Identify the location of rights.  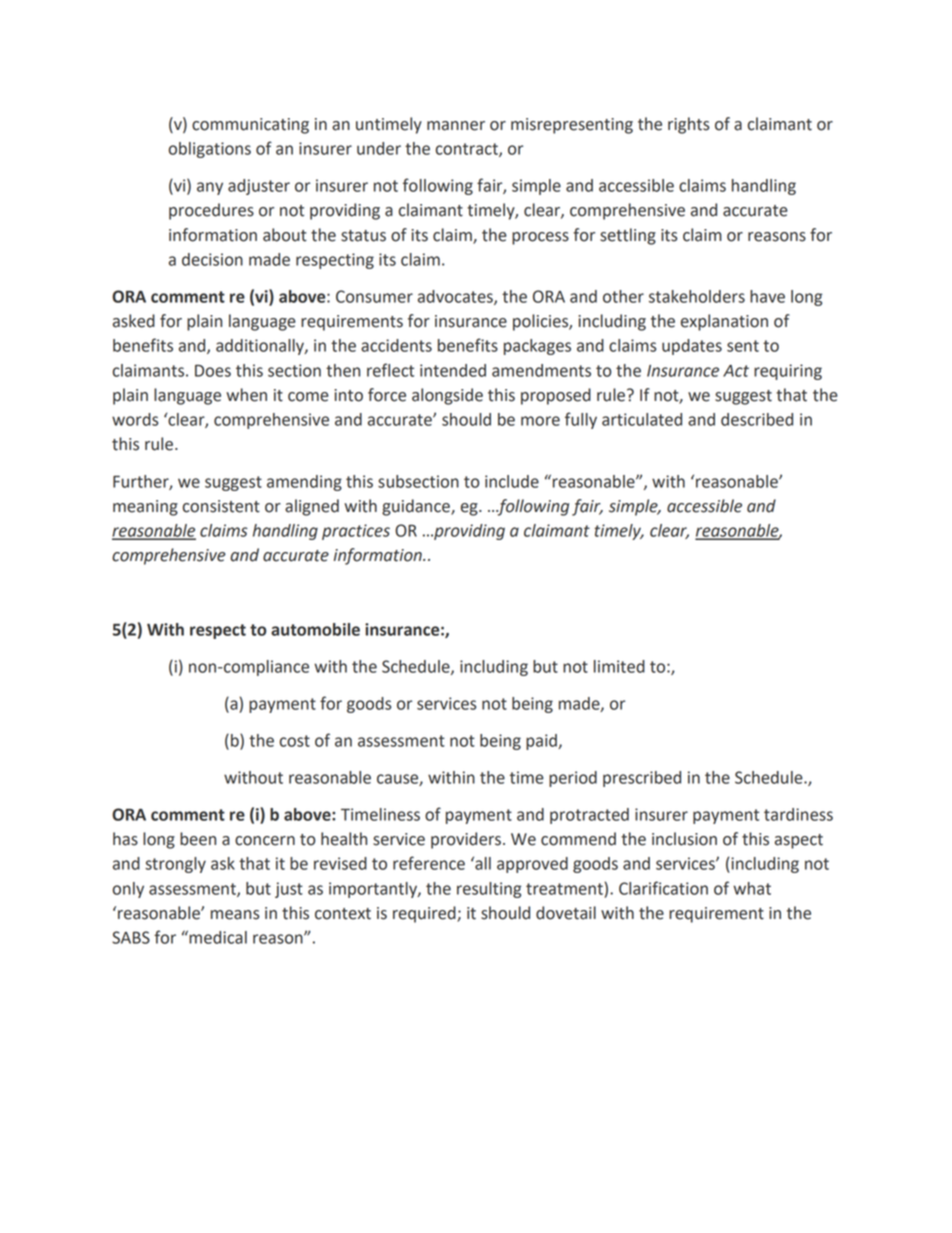
(689, 125).
